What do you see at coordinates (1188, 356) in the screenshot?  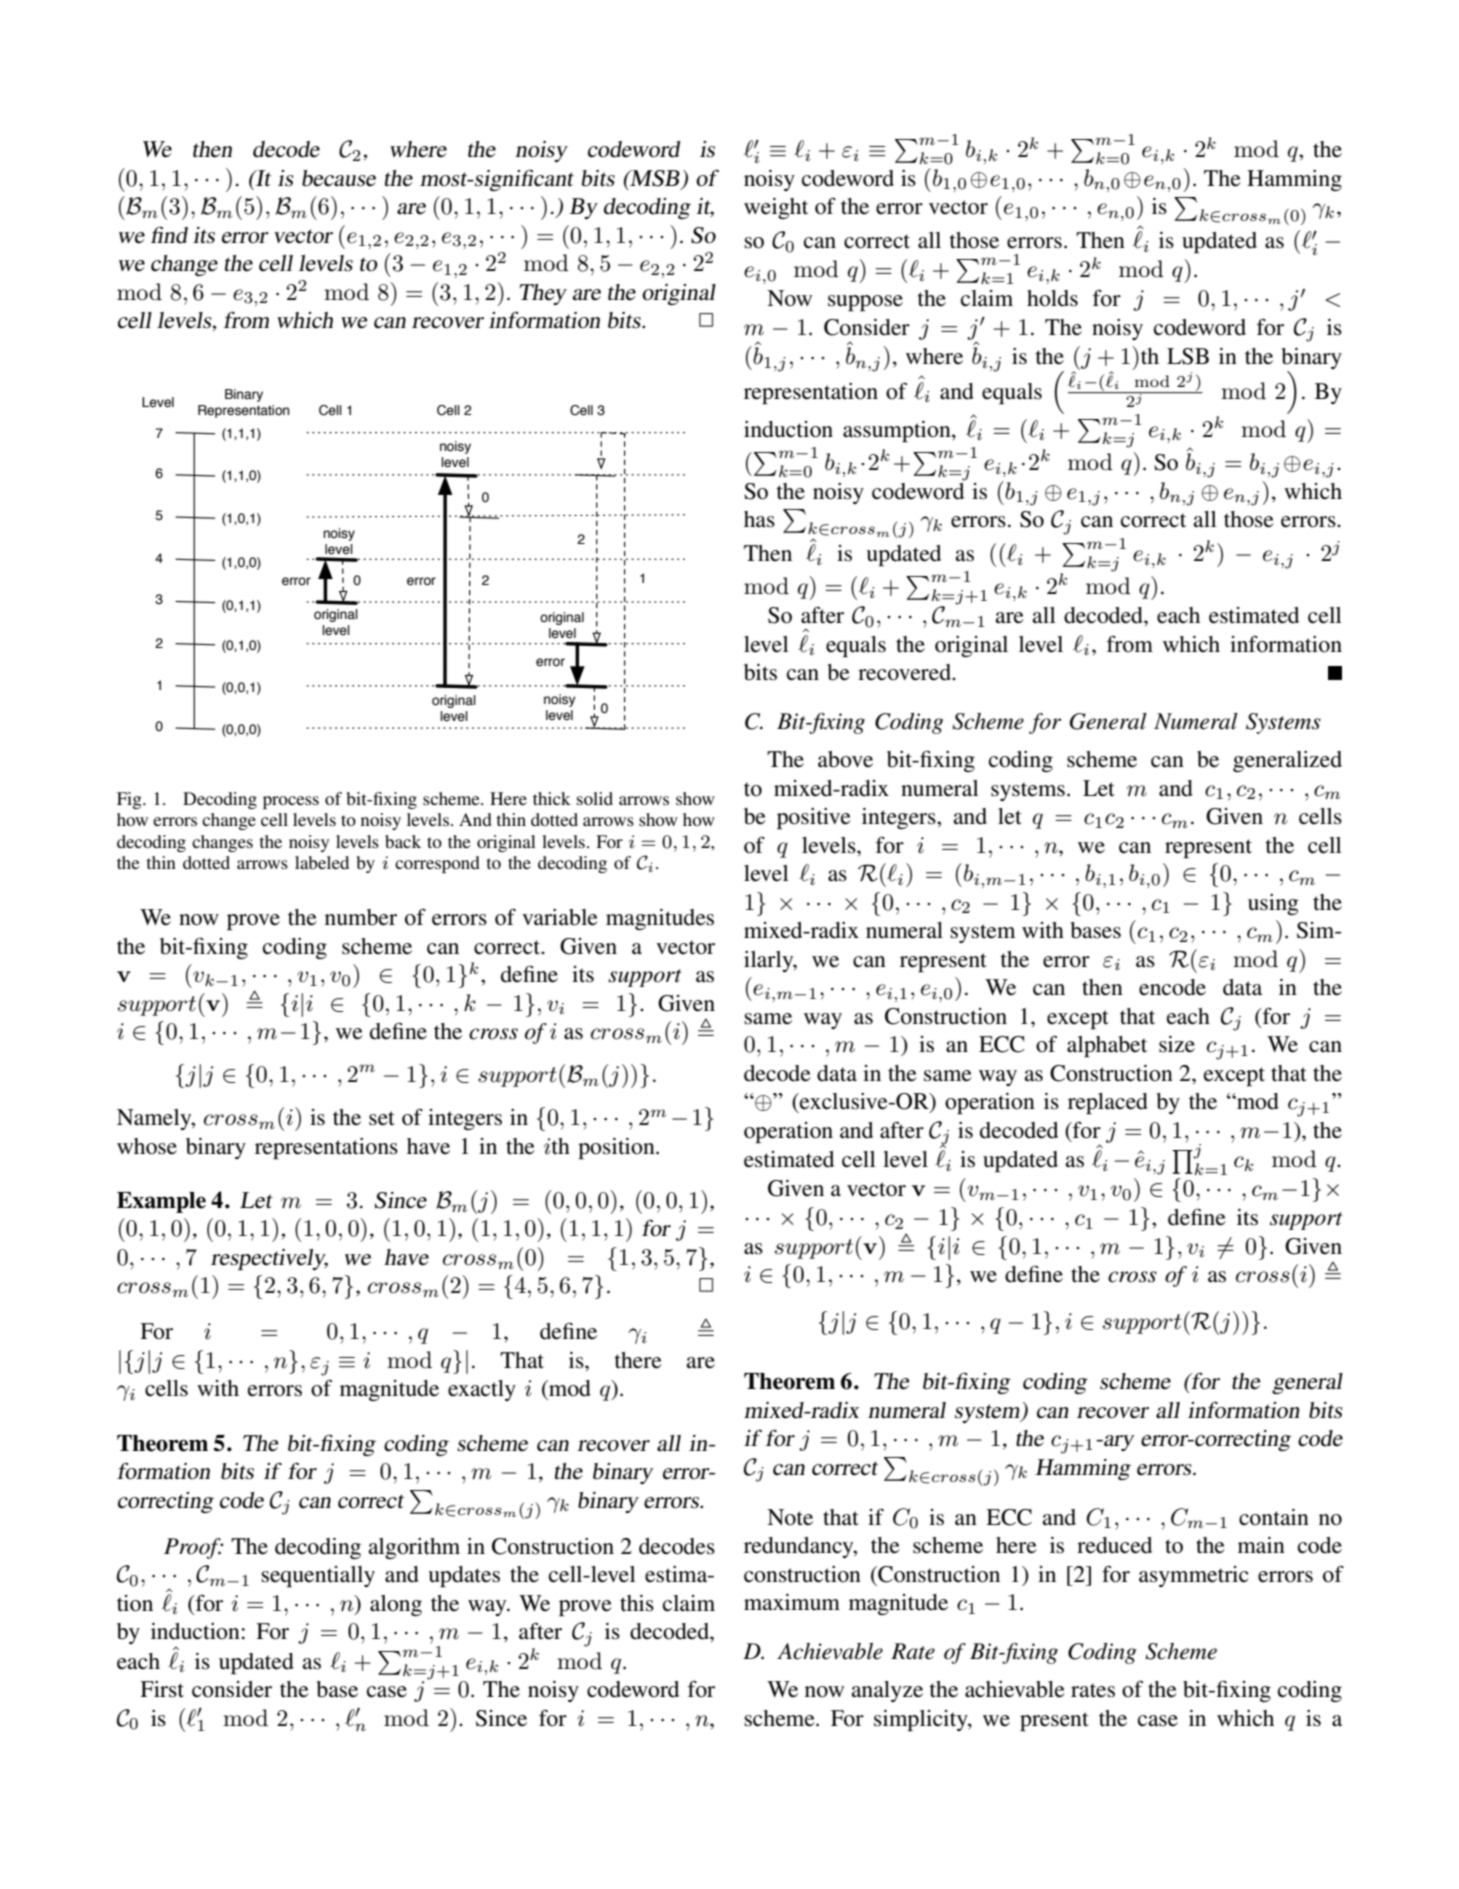 I see `LSB` at bounding box center [1188, 356].
